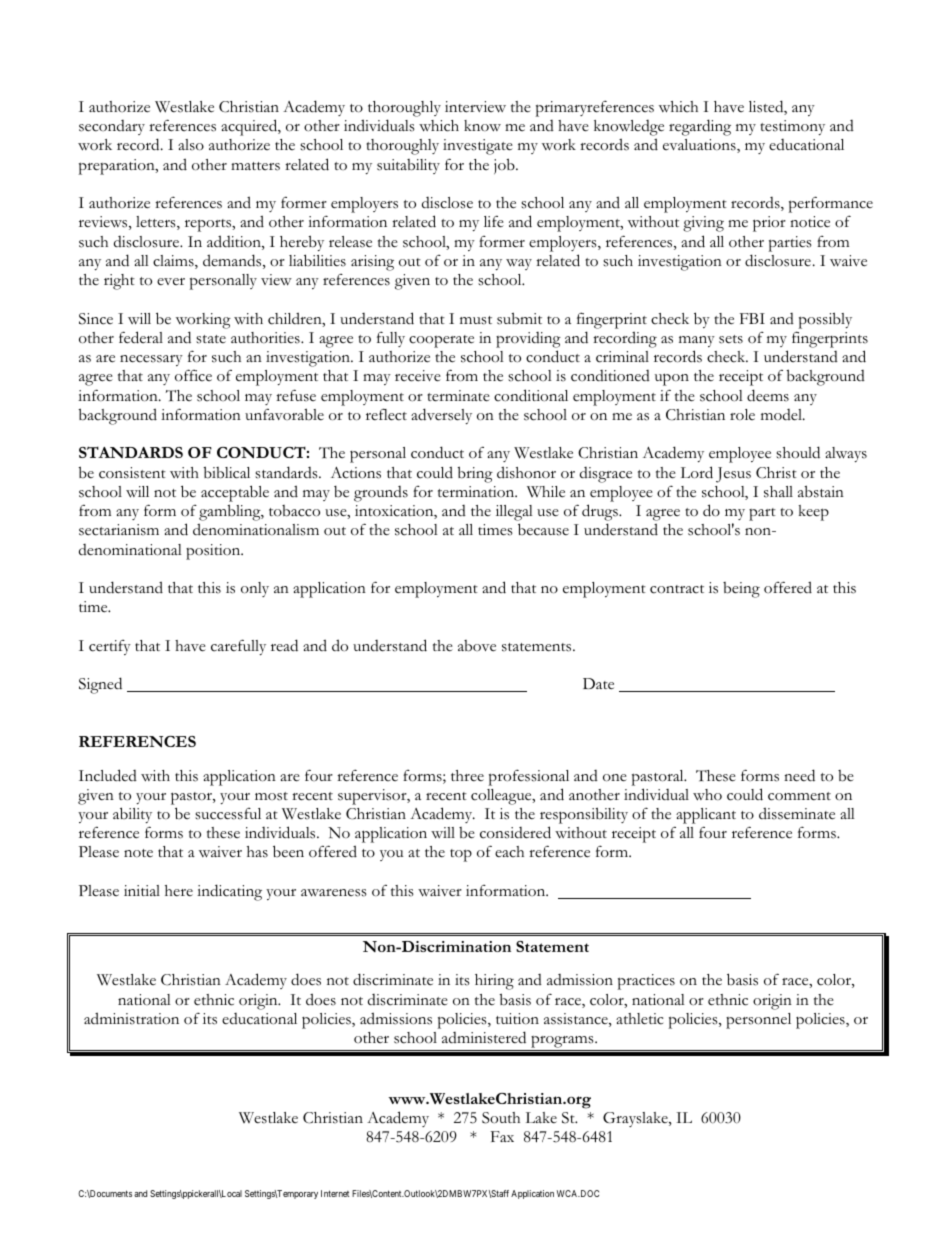 The height and width of the document is (1233, 952). I want to click on testimony, so click(793, 127).
